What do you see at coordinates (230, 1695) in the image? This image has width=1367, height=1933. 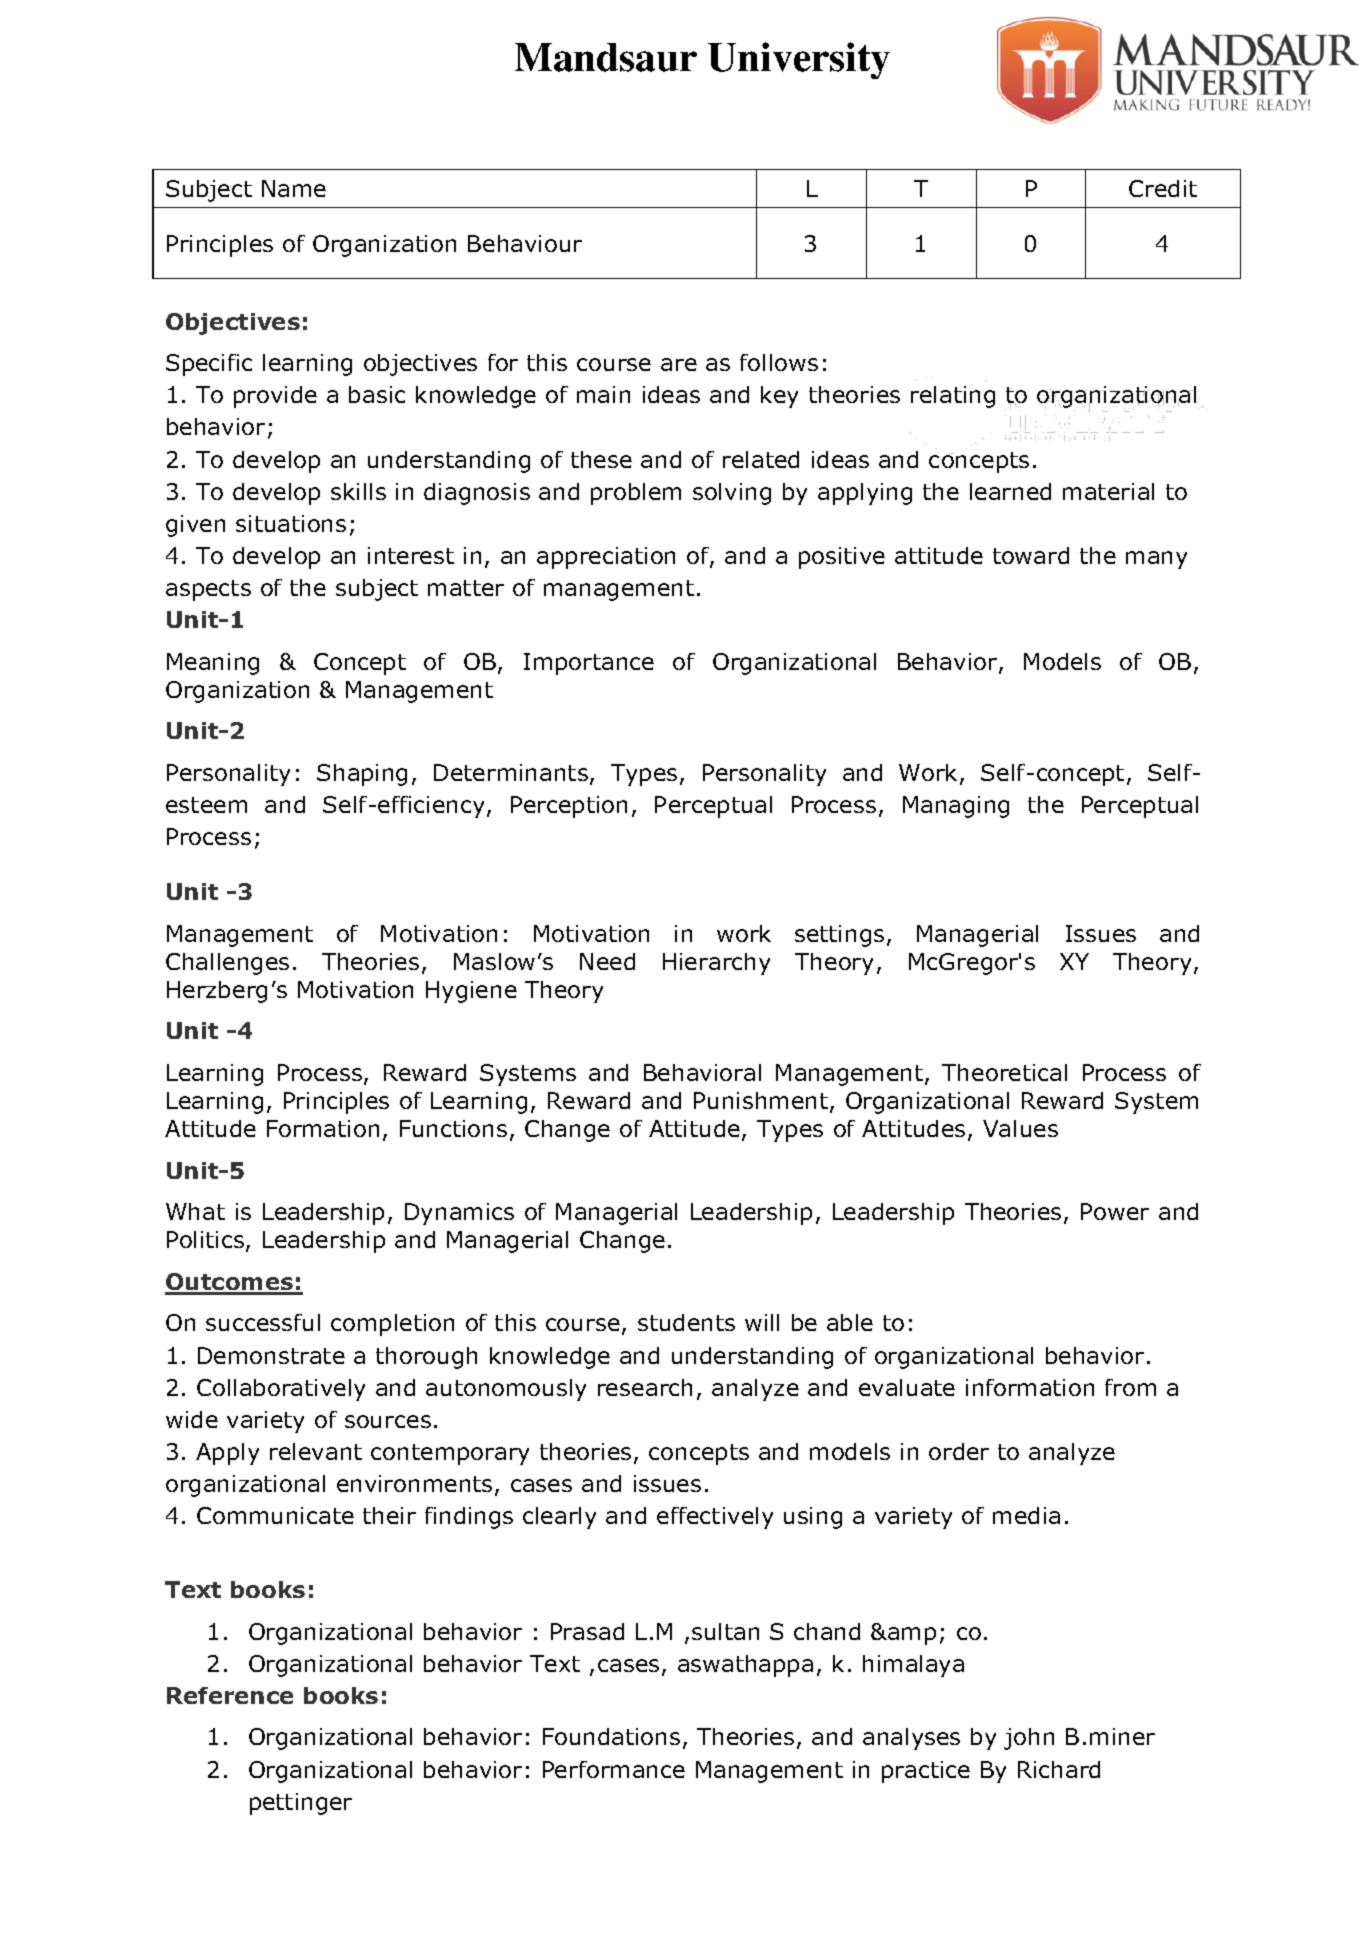 I see `Reference` at bounding box center [230, 1695].
